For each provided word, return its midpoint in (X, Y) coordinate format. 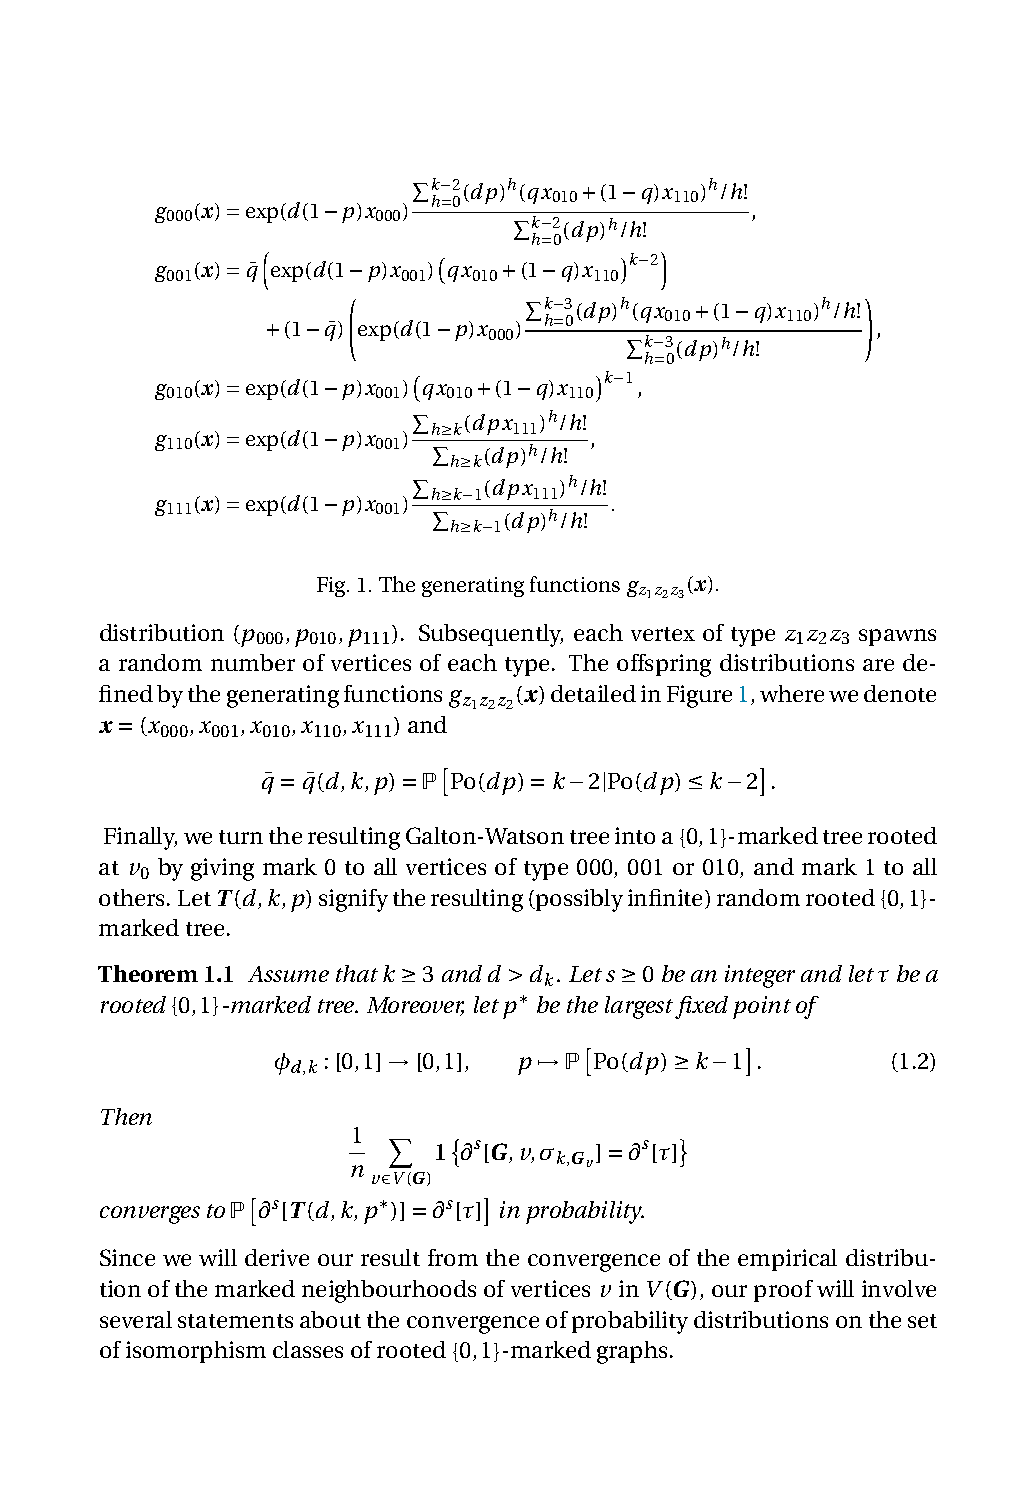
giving (222, 869)
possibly (578, 900)
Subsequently (491, 635)
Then (126, 1116)
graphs (632, 1352)
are (878, 665)
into (635, 835)
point (762, 1007)
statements (235, 1321)
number (253, 662)
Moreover (415, 1006)
